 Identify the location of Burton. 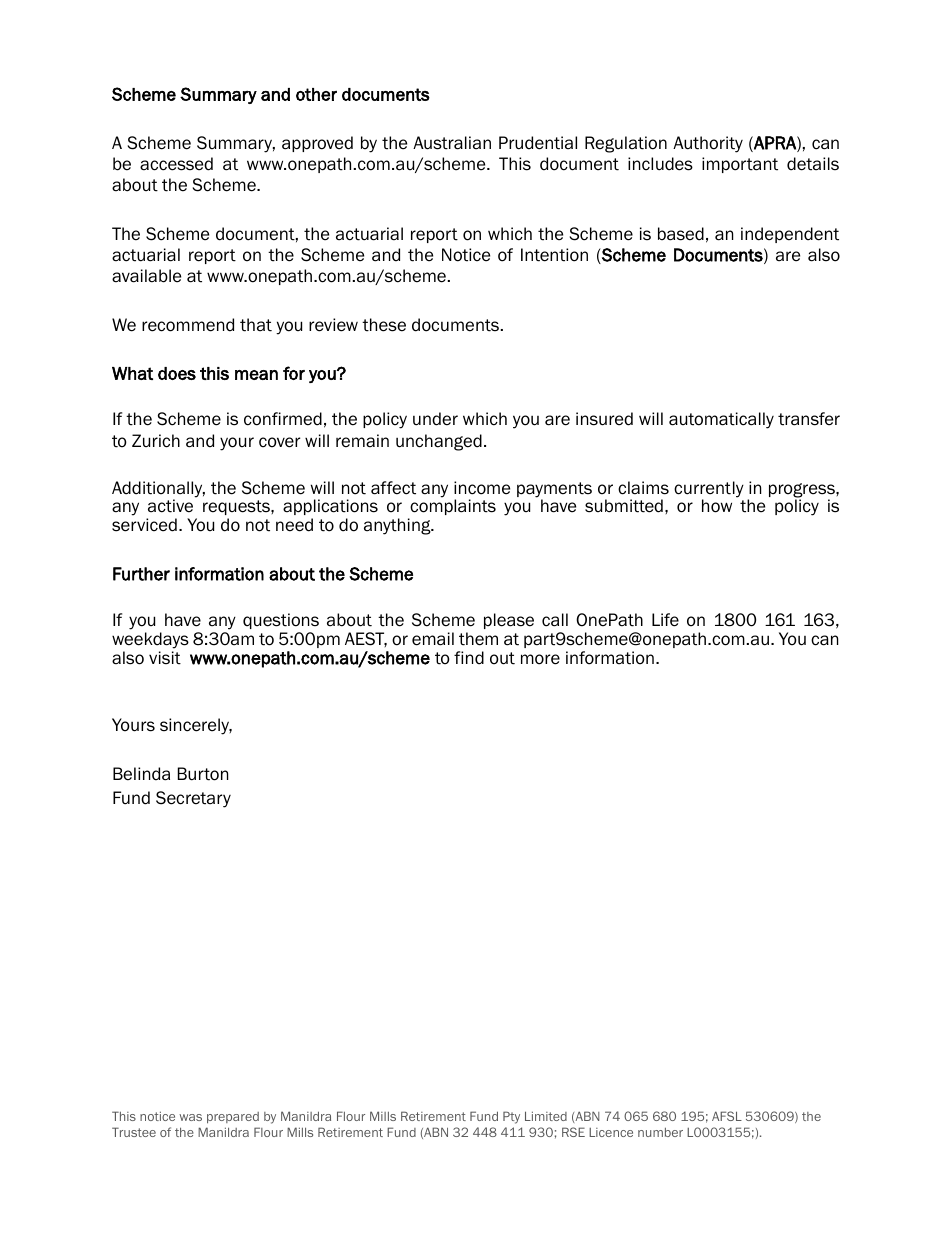
(203, 774).
